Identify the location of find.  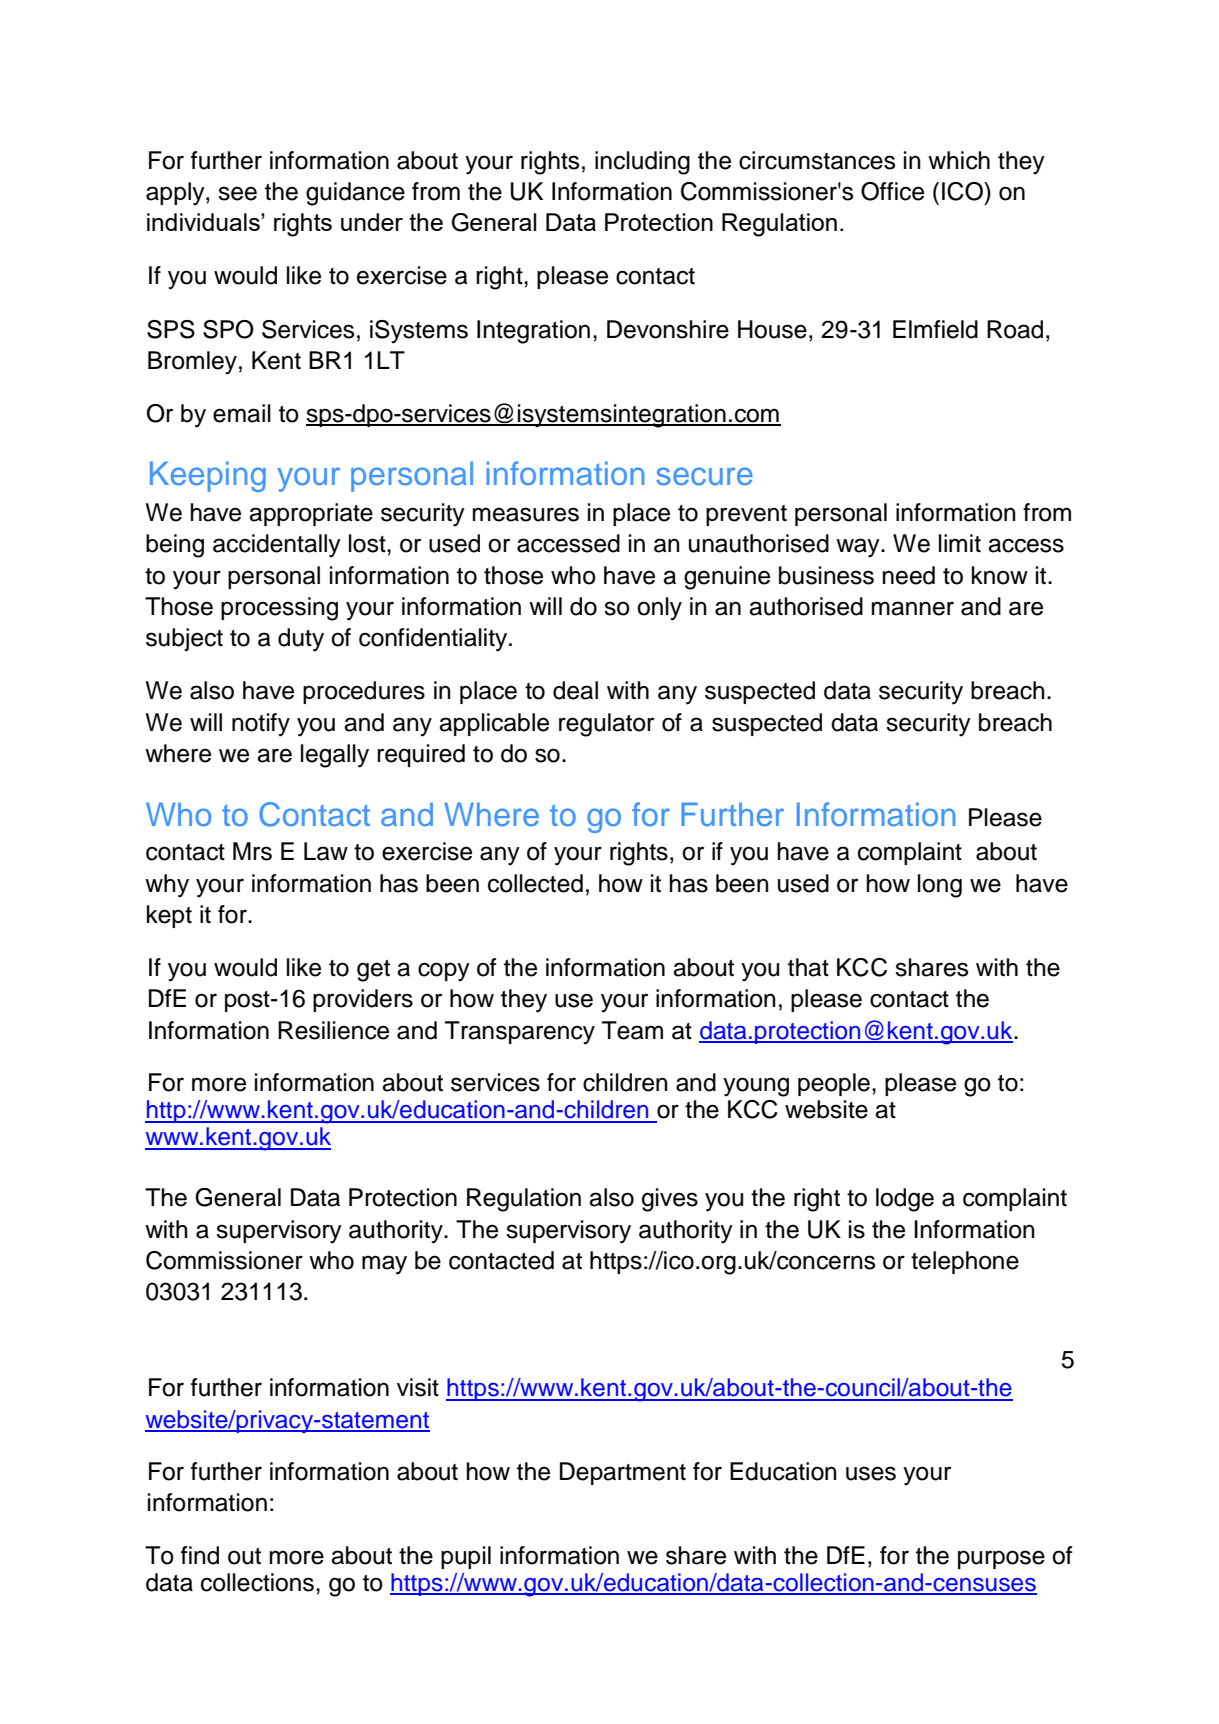
(200, 1555).
